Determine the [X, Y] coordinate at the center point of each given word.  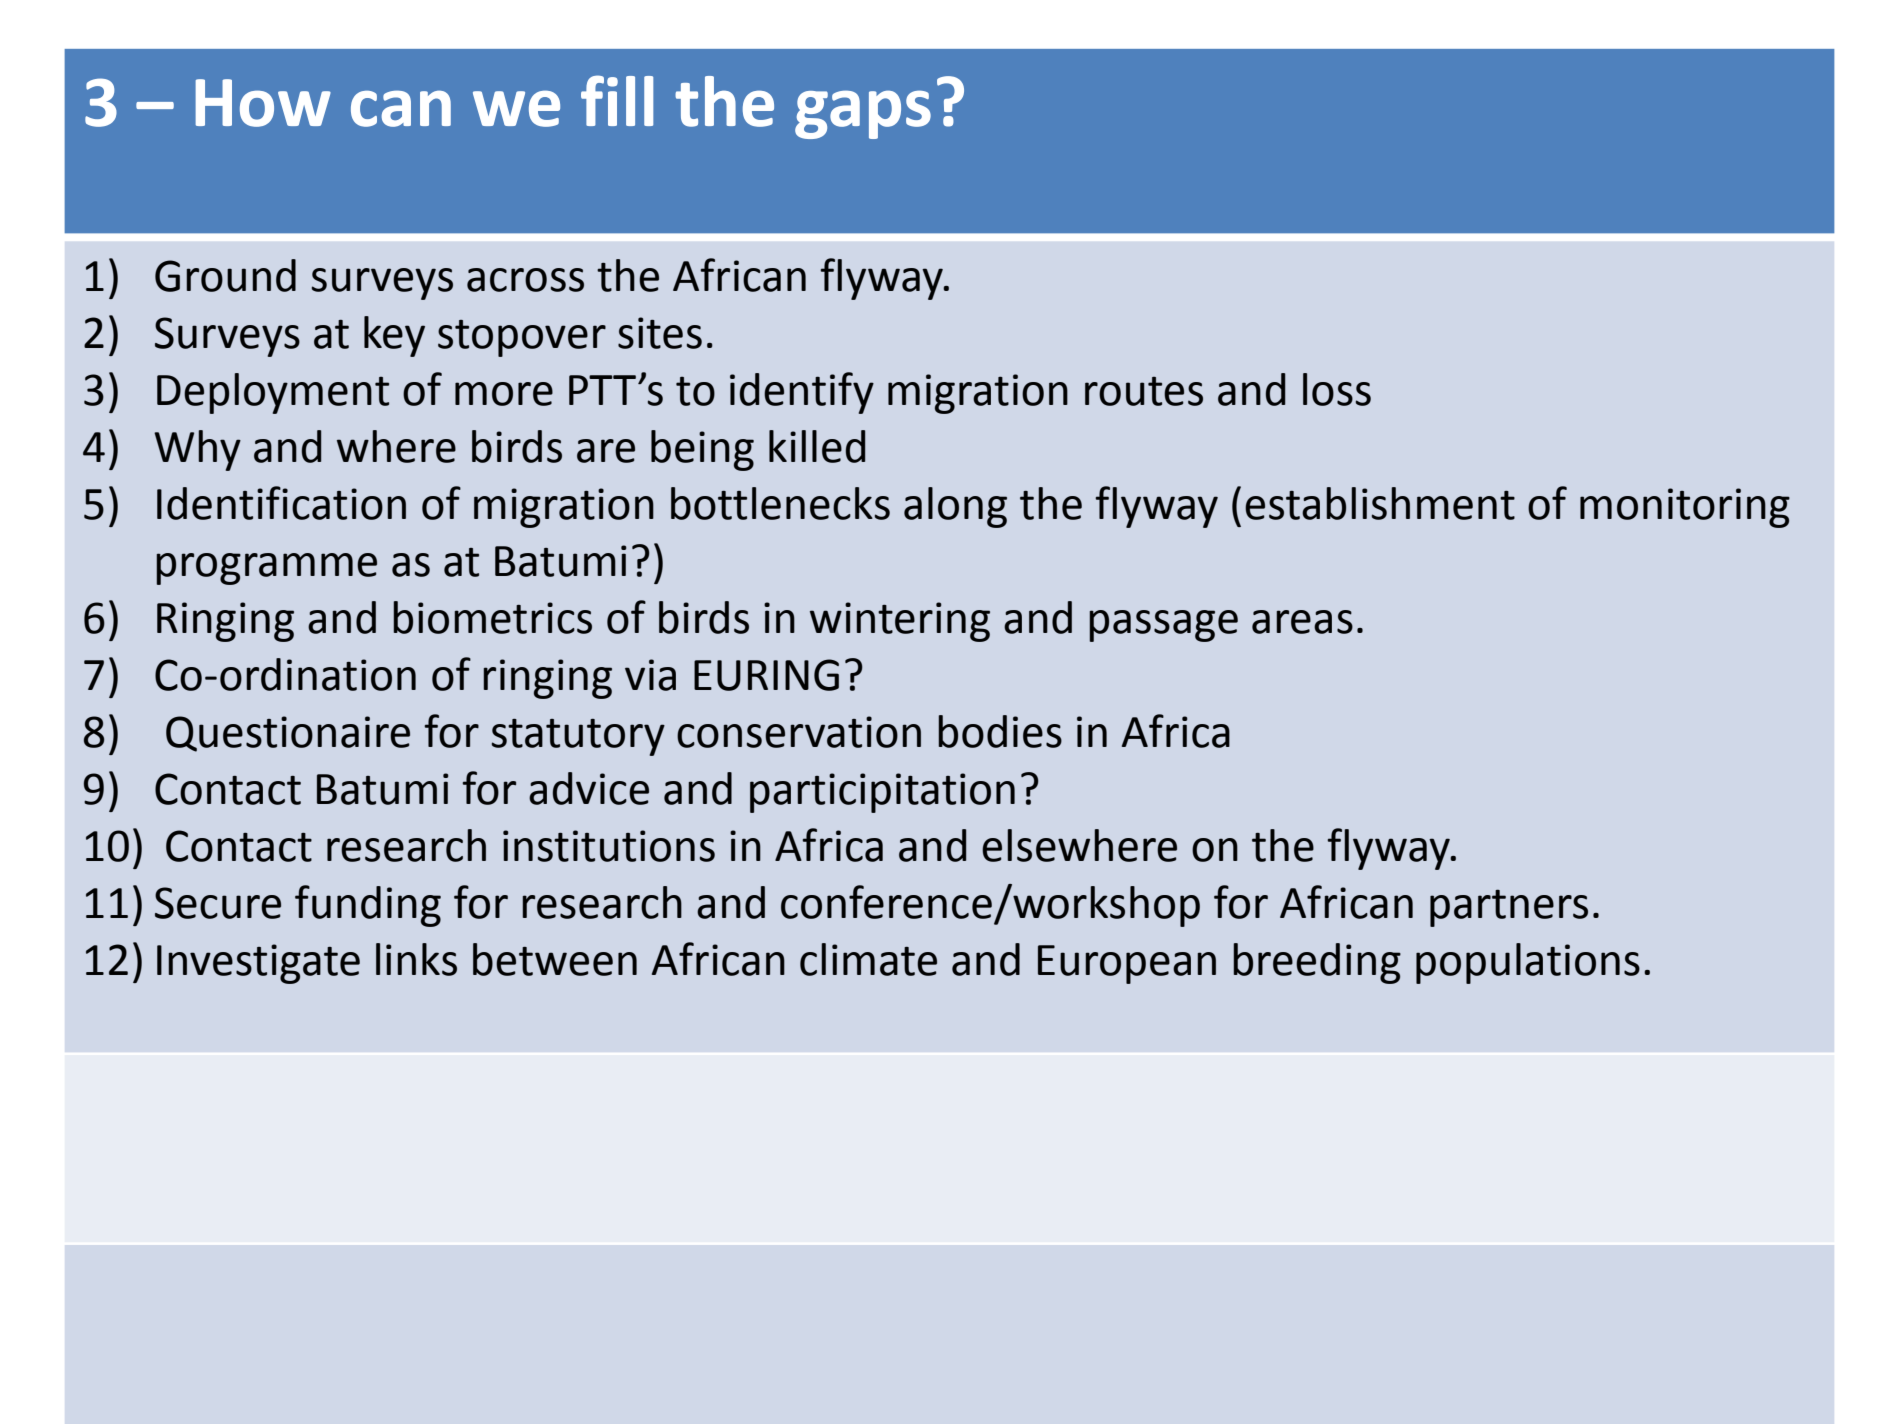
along [955, 507]
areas [1302, 622]
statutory [578, 737]
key [394, 336]
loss [1337, 389]
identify [802, 393]
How [263, 103]
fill [617, 100]
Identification [281, 503]
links [416, 959]
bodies [1000, 731]
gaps [863, 114]
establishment [1380, 503]
